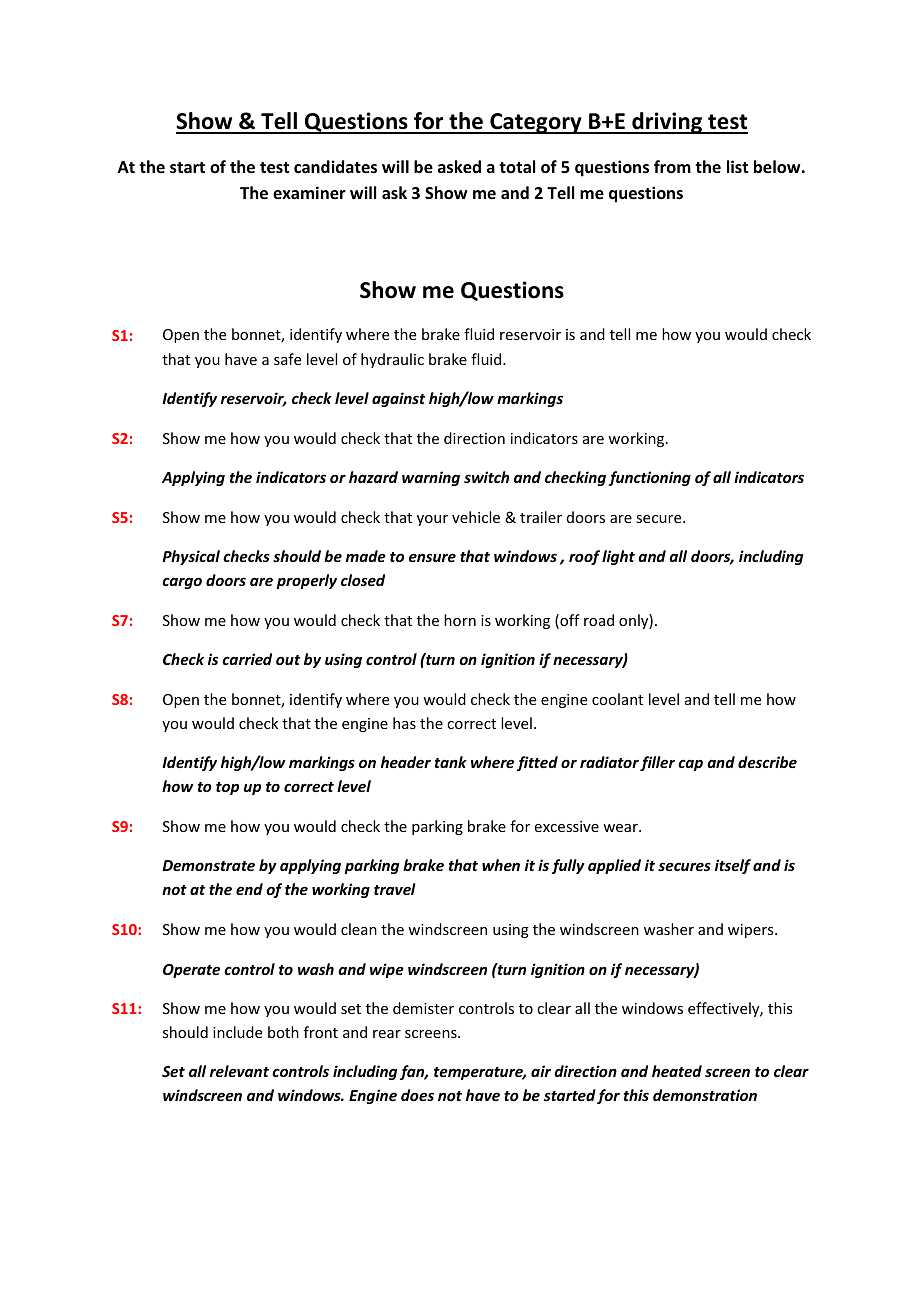 The image size is (924, 1308). Describe the element at coordinates (733, 866) in the document. I see `itself` at that location.
